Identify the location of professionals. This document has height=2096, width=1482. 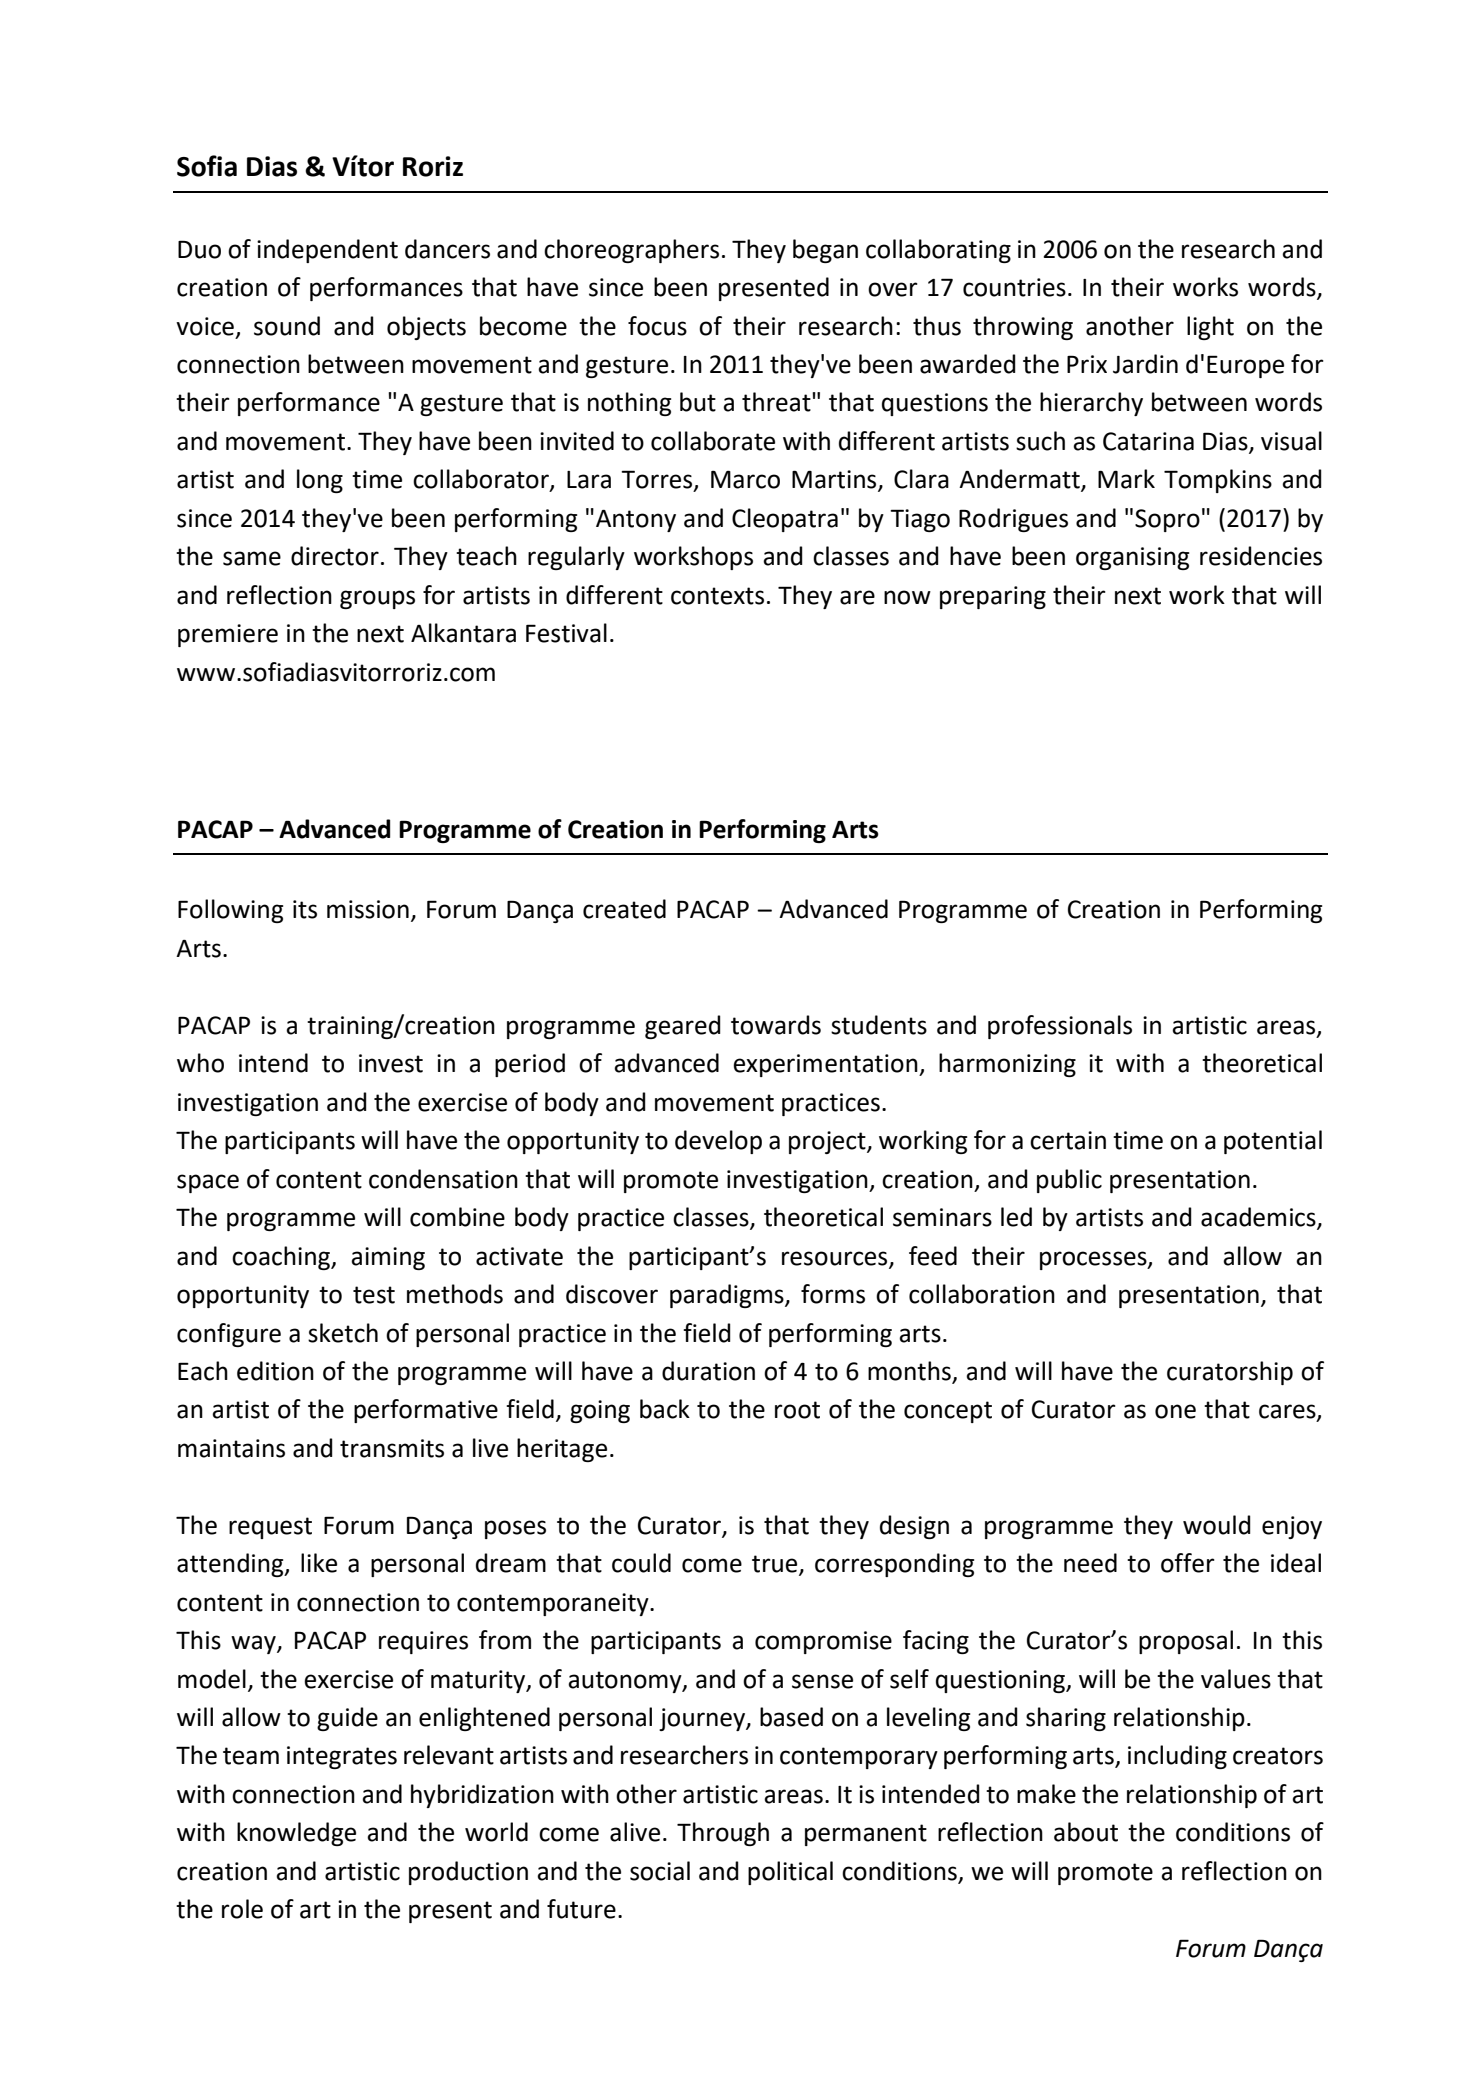
(1060, 1027).
